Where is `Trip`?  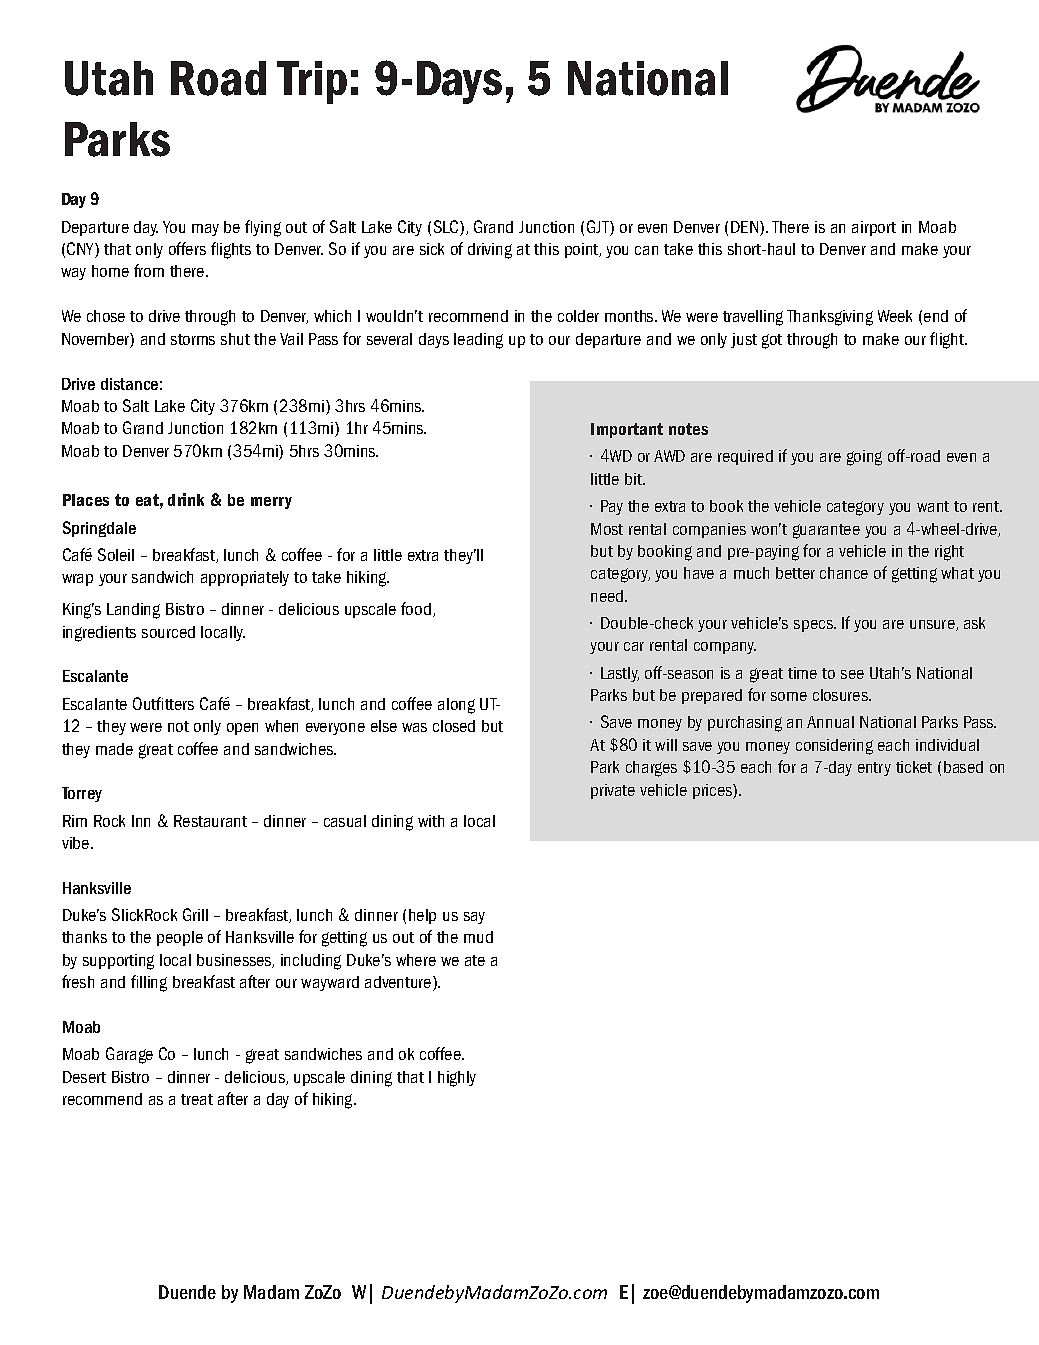
Trip is located at coordinates (312, 82).
